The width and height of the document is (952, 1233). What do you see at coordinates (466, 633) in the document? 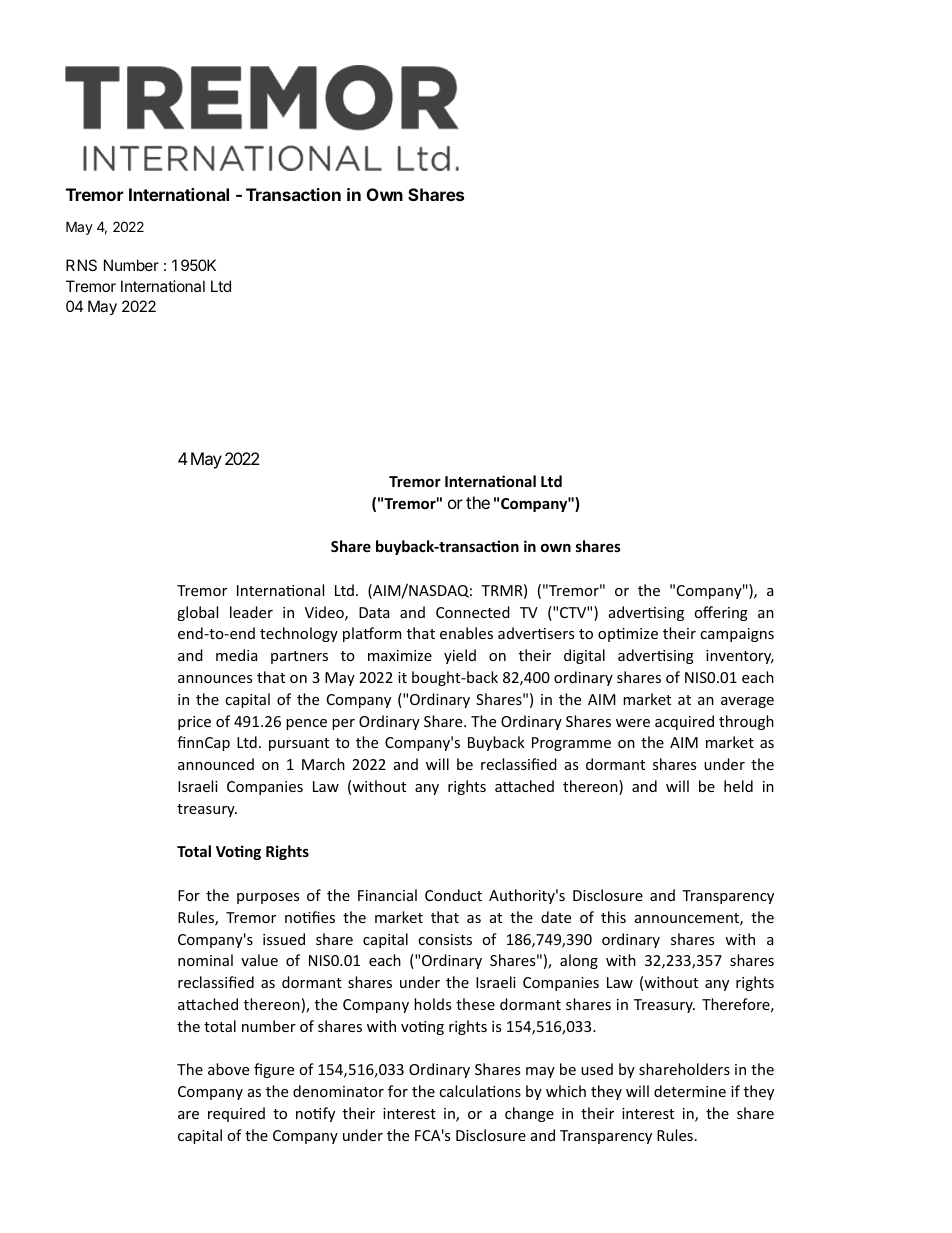
I see `enables` at bounding box center [466, 633].
